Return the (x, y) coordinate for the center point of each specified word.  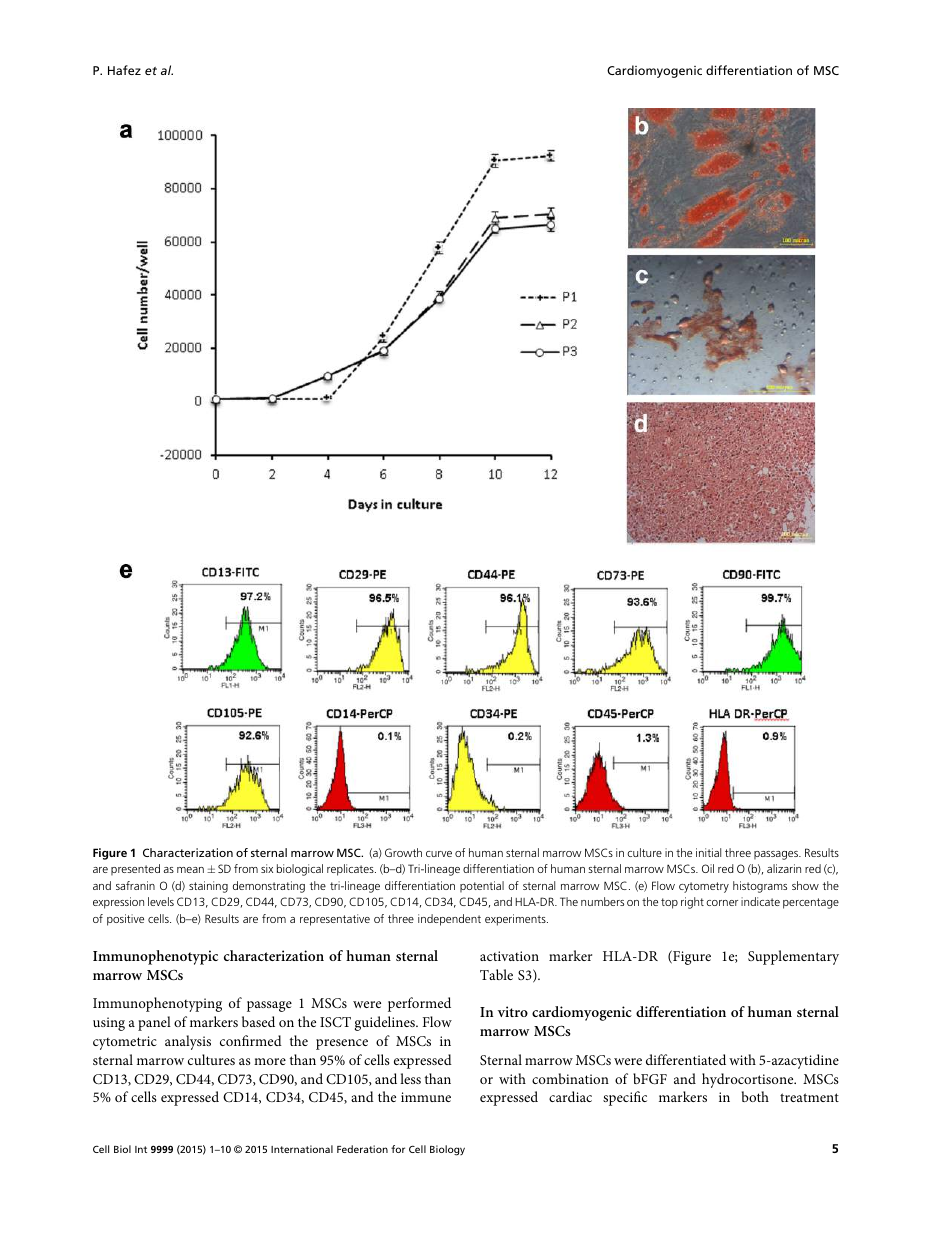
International (302, 1149)
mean (190, 870)
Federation (362, 1149)
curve (439, 854)
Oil (708, 868)
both (755, 1096)
